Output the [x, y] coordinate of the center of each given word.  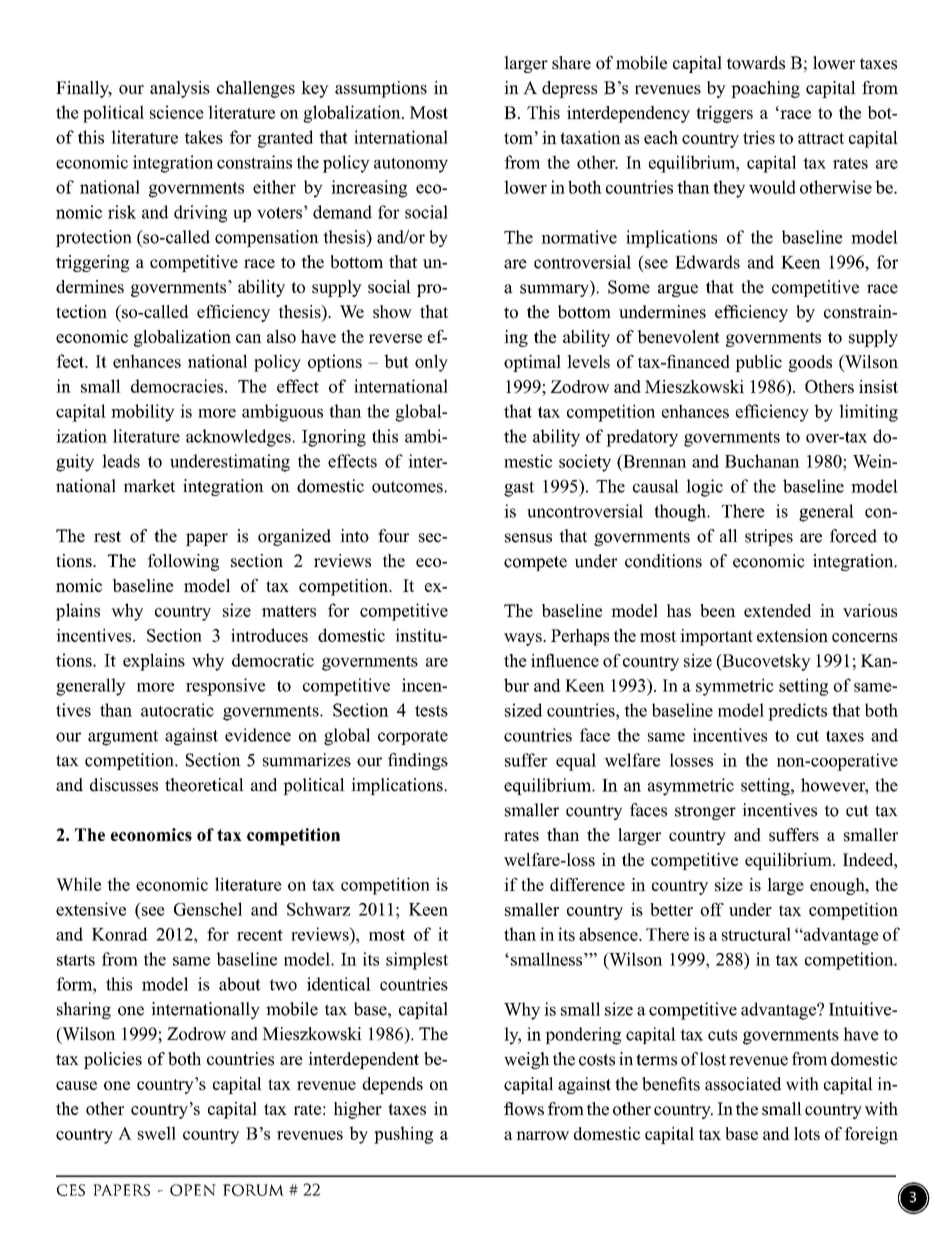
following [183, 562]
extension [792, 635]
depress [569, 89]
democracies [178, 386]
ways [524, 639]
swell [157, 1133]
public [758, 363]
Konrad [120, 934]
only [431, 363]
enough [838, 886]
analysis [180, 89]
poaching [765, 89]
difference [587, 884]
